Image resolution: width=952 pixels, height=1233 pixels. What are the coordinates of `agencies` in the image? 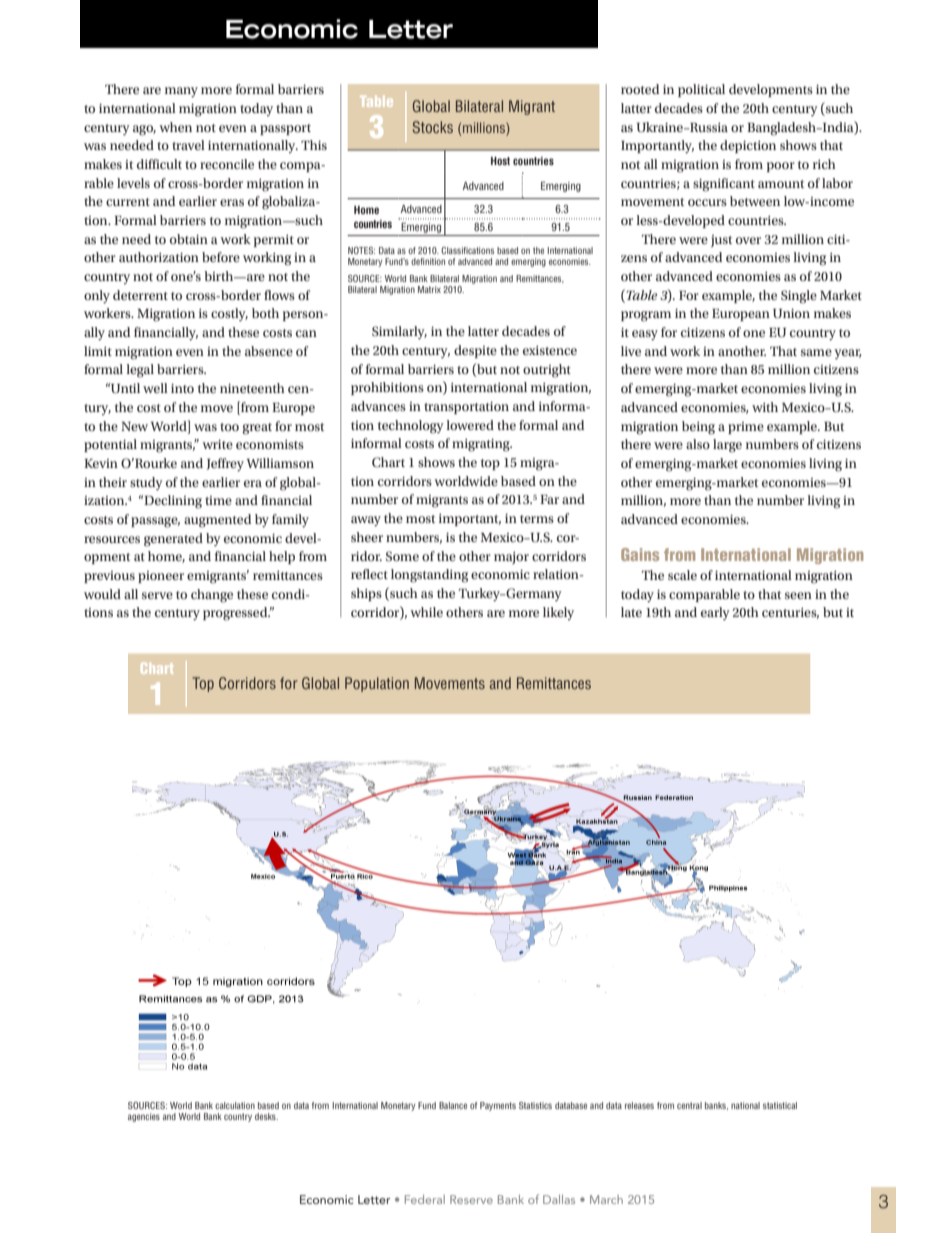 It's located at (144, 1117).
